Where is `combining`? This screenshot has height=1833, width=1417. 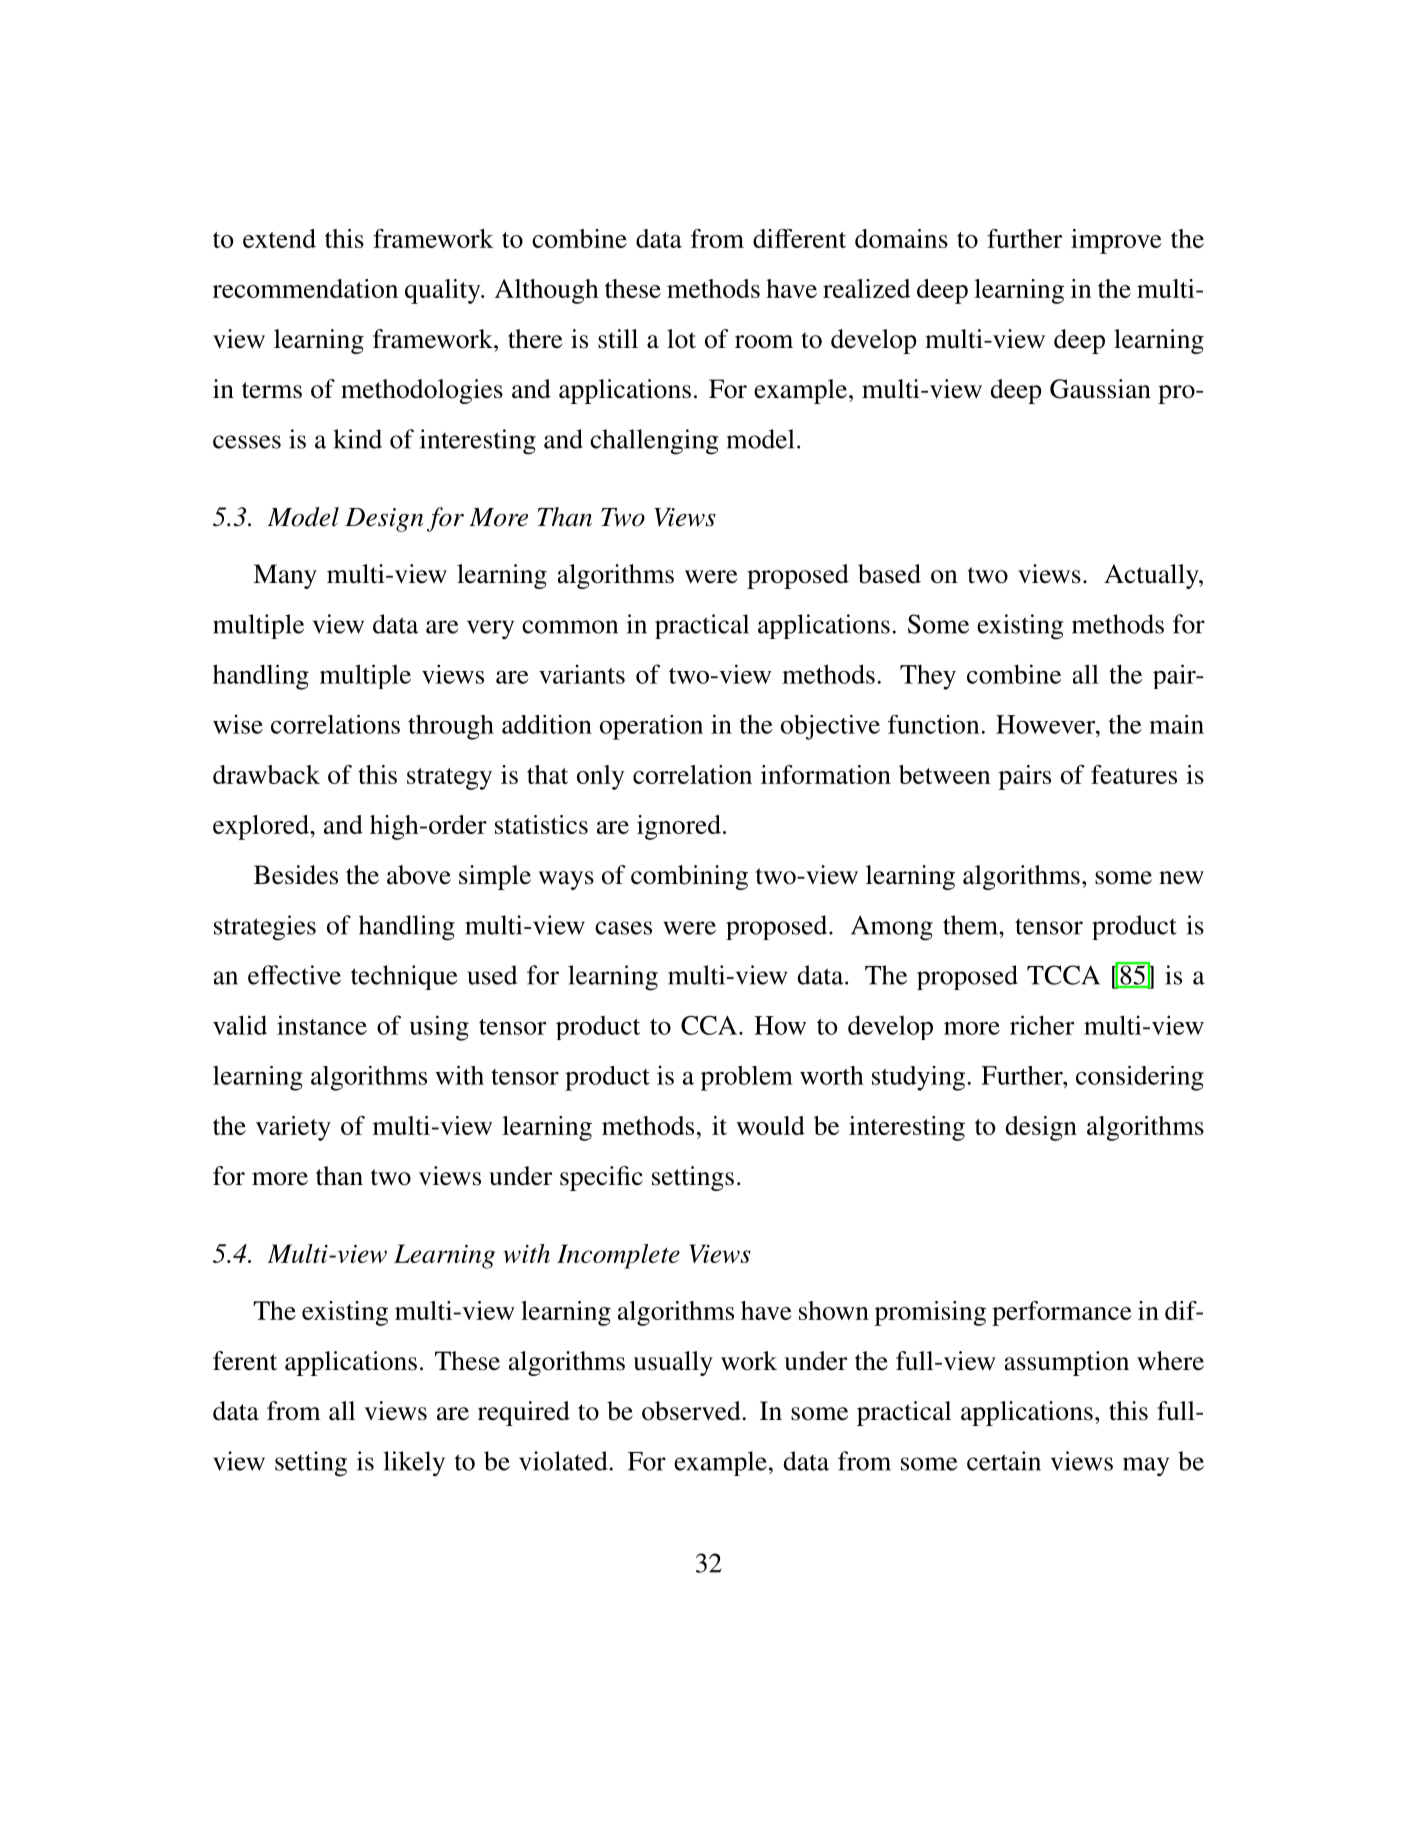
combining is located at coordinates (689, 877).
